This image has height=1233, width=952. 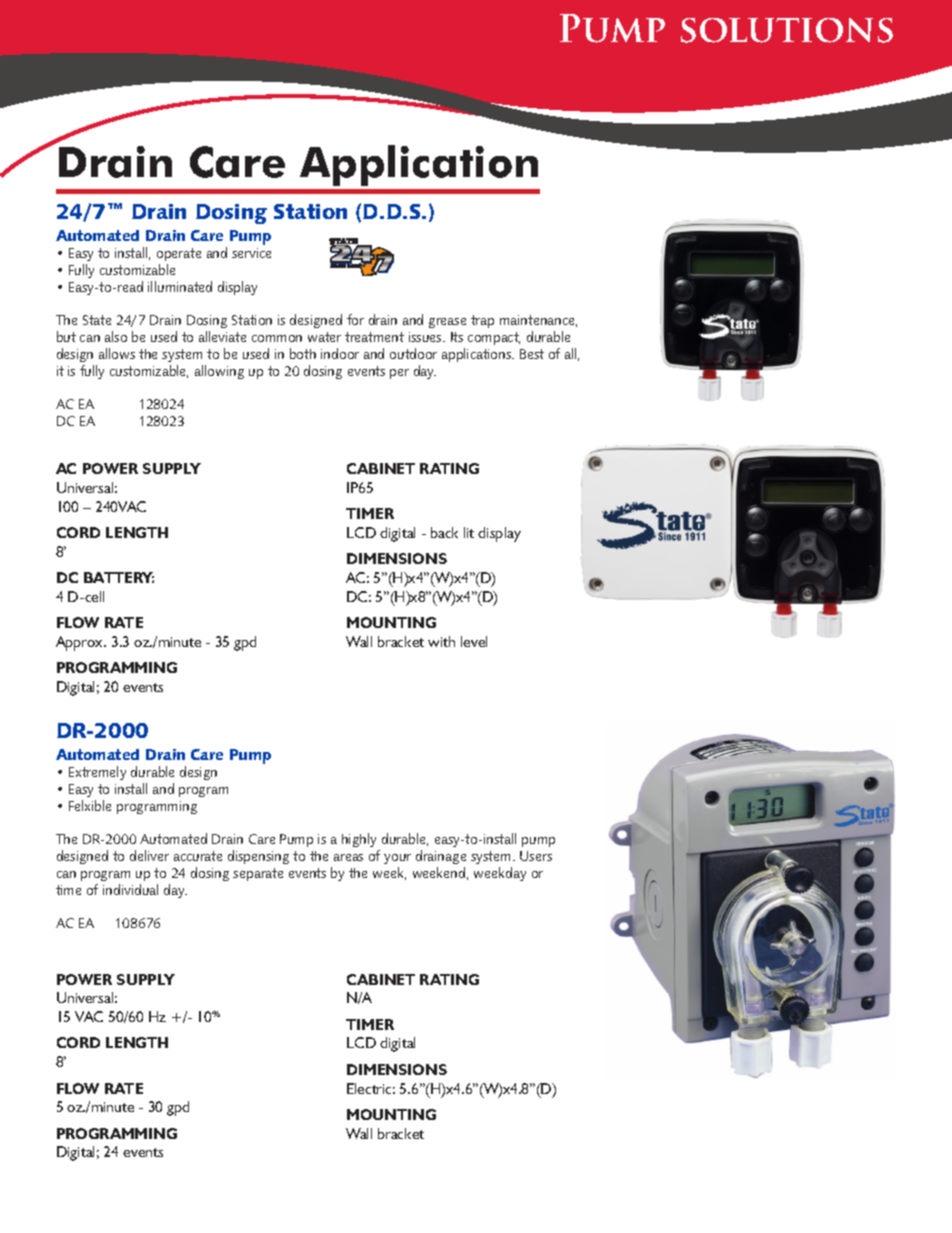 What do you see at coordinates (251, 253) in the image?
I see `service` at bounding box center [251, 253].
